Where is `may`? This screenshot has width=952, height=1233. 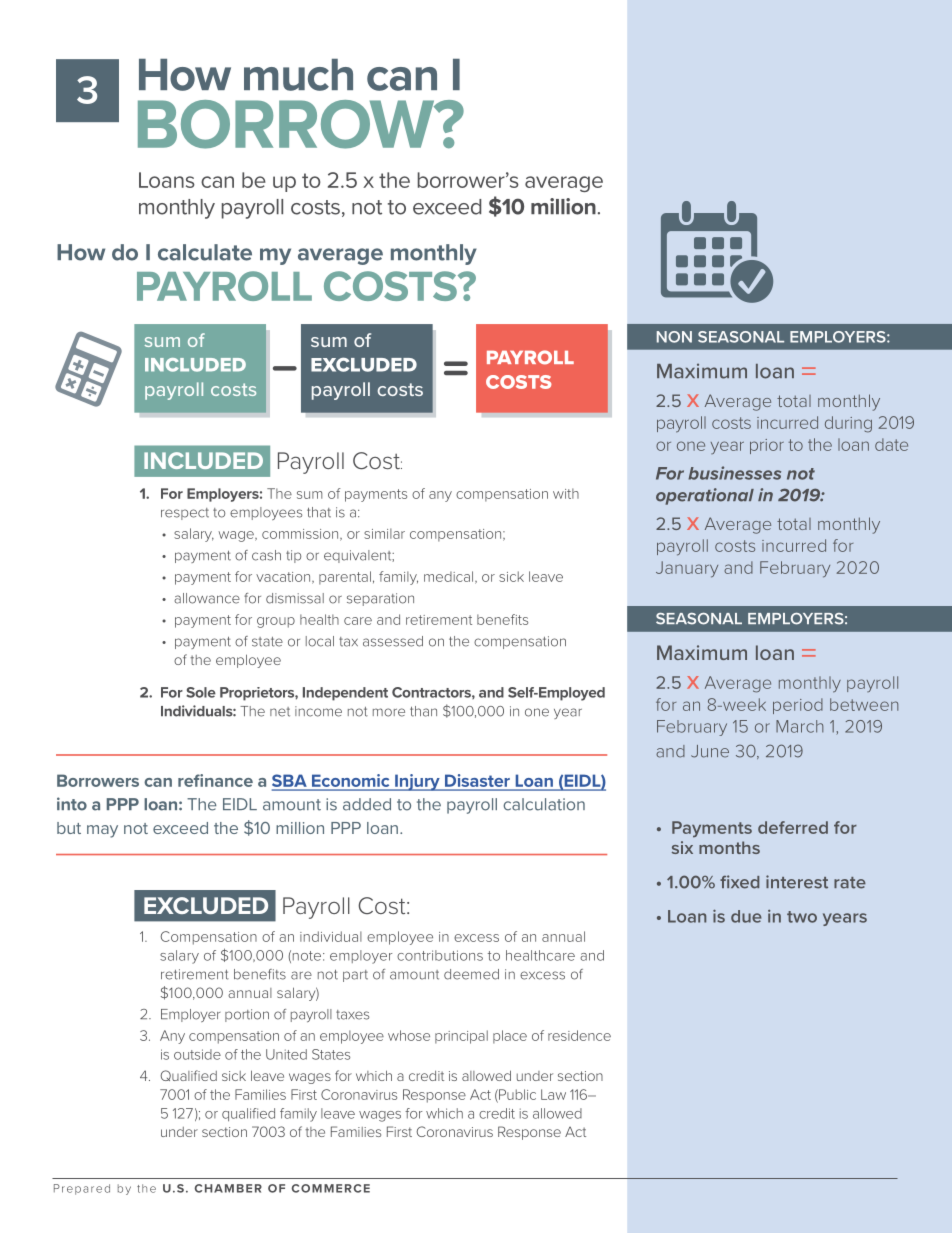
may is located at coordinates (102, 831).
